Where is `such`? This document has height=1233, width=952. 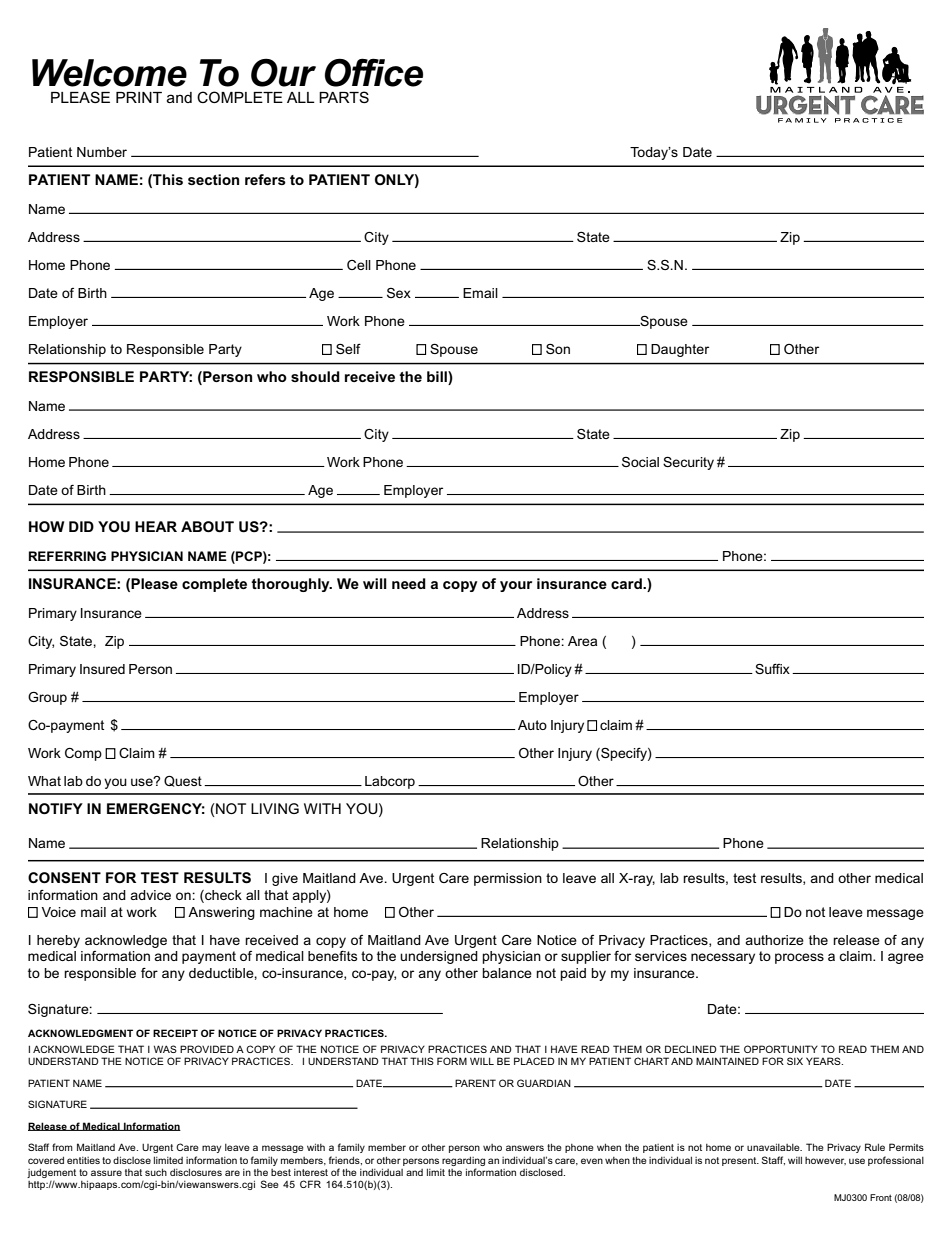
such is located at coordinates (156, 1172).
